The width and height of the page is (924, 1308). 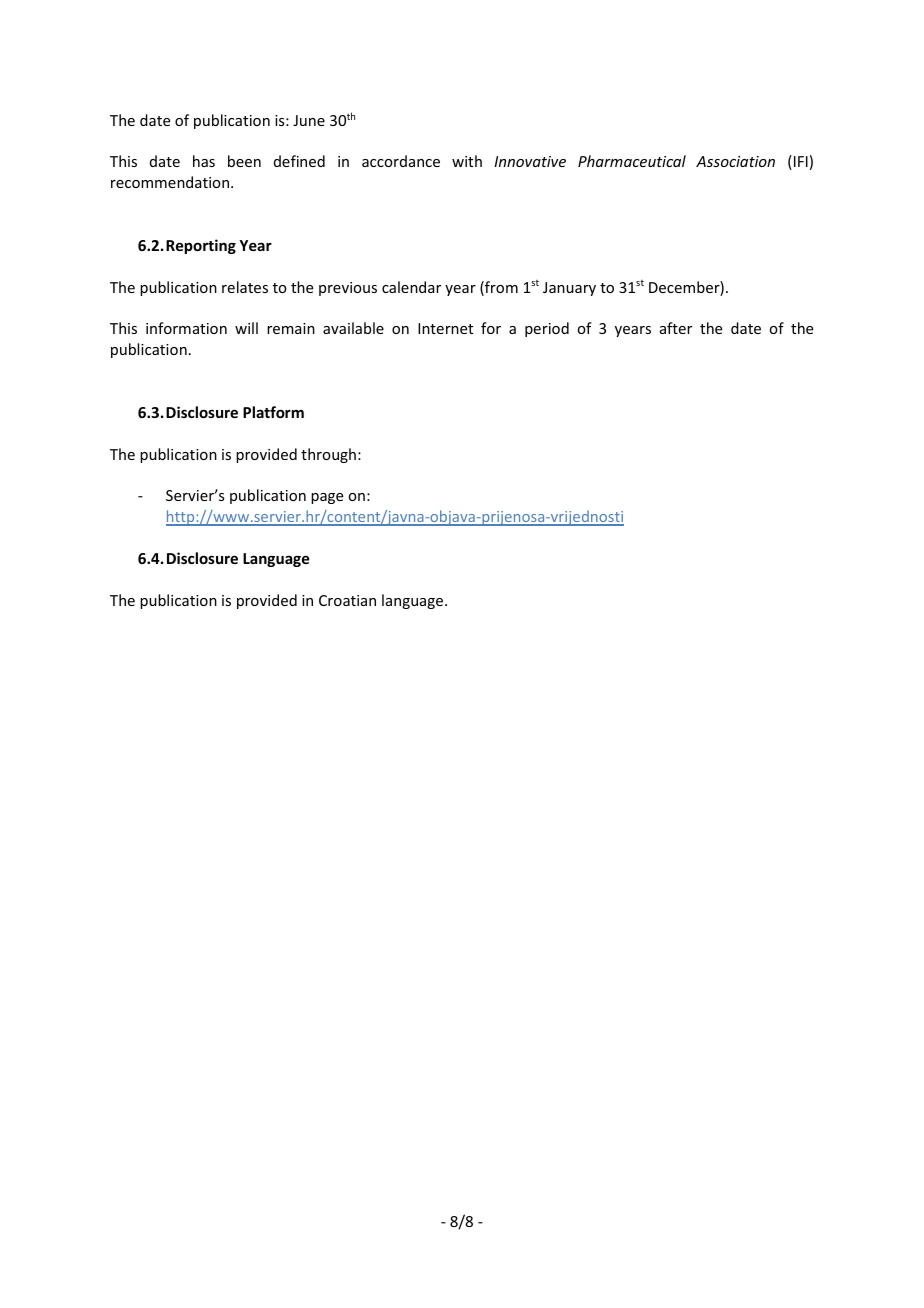 What do you see at coordinates (347, 600) in the page?
I see `Croatian` at bounding box center [347, 600].
